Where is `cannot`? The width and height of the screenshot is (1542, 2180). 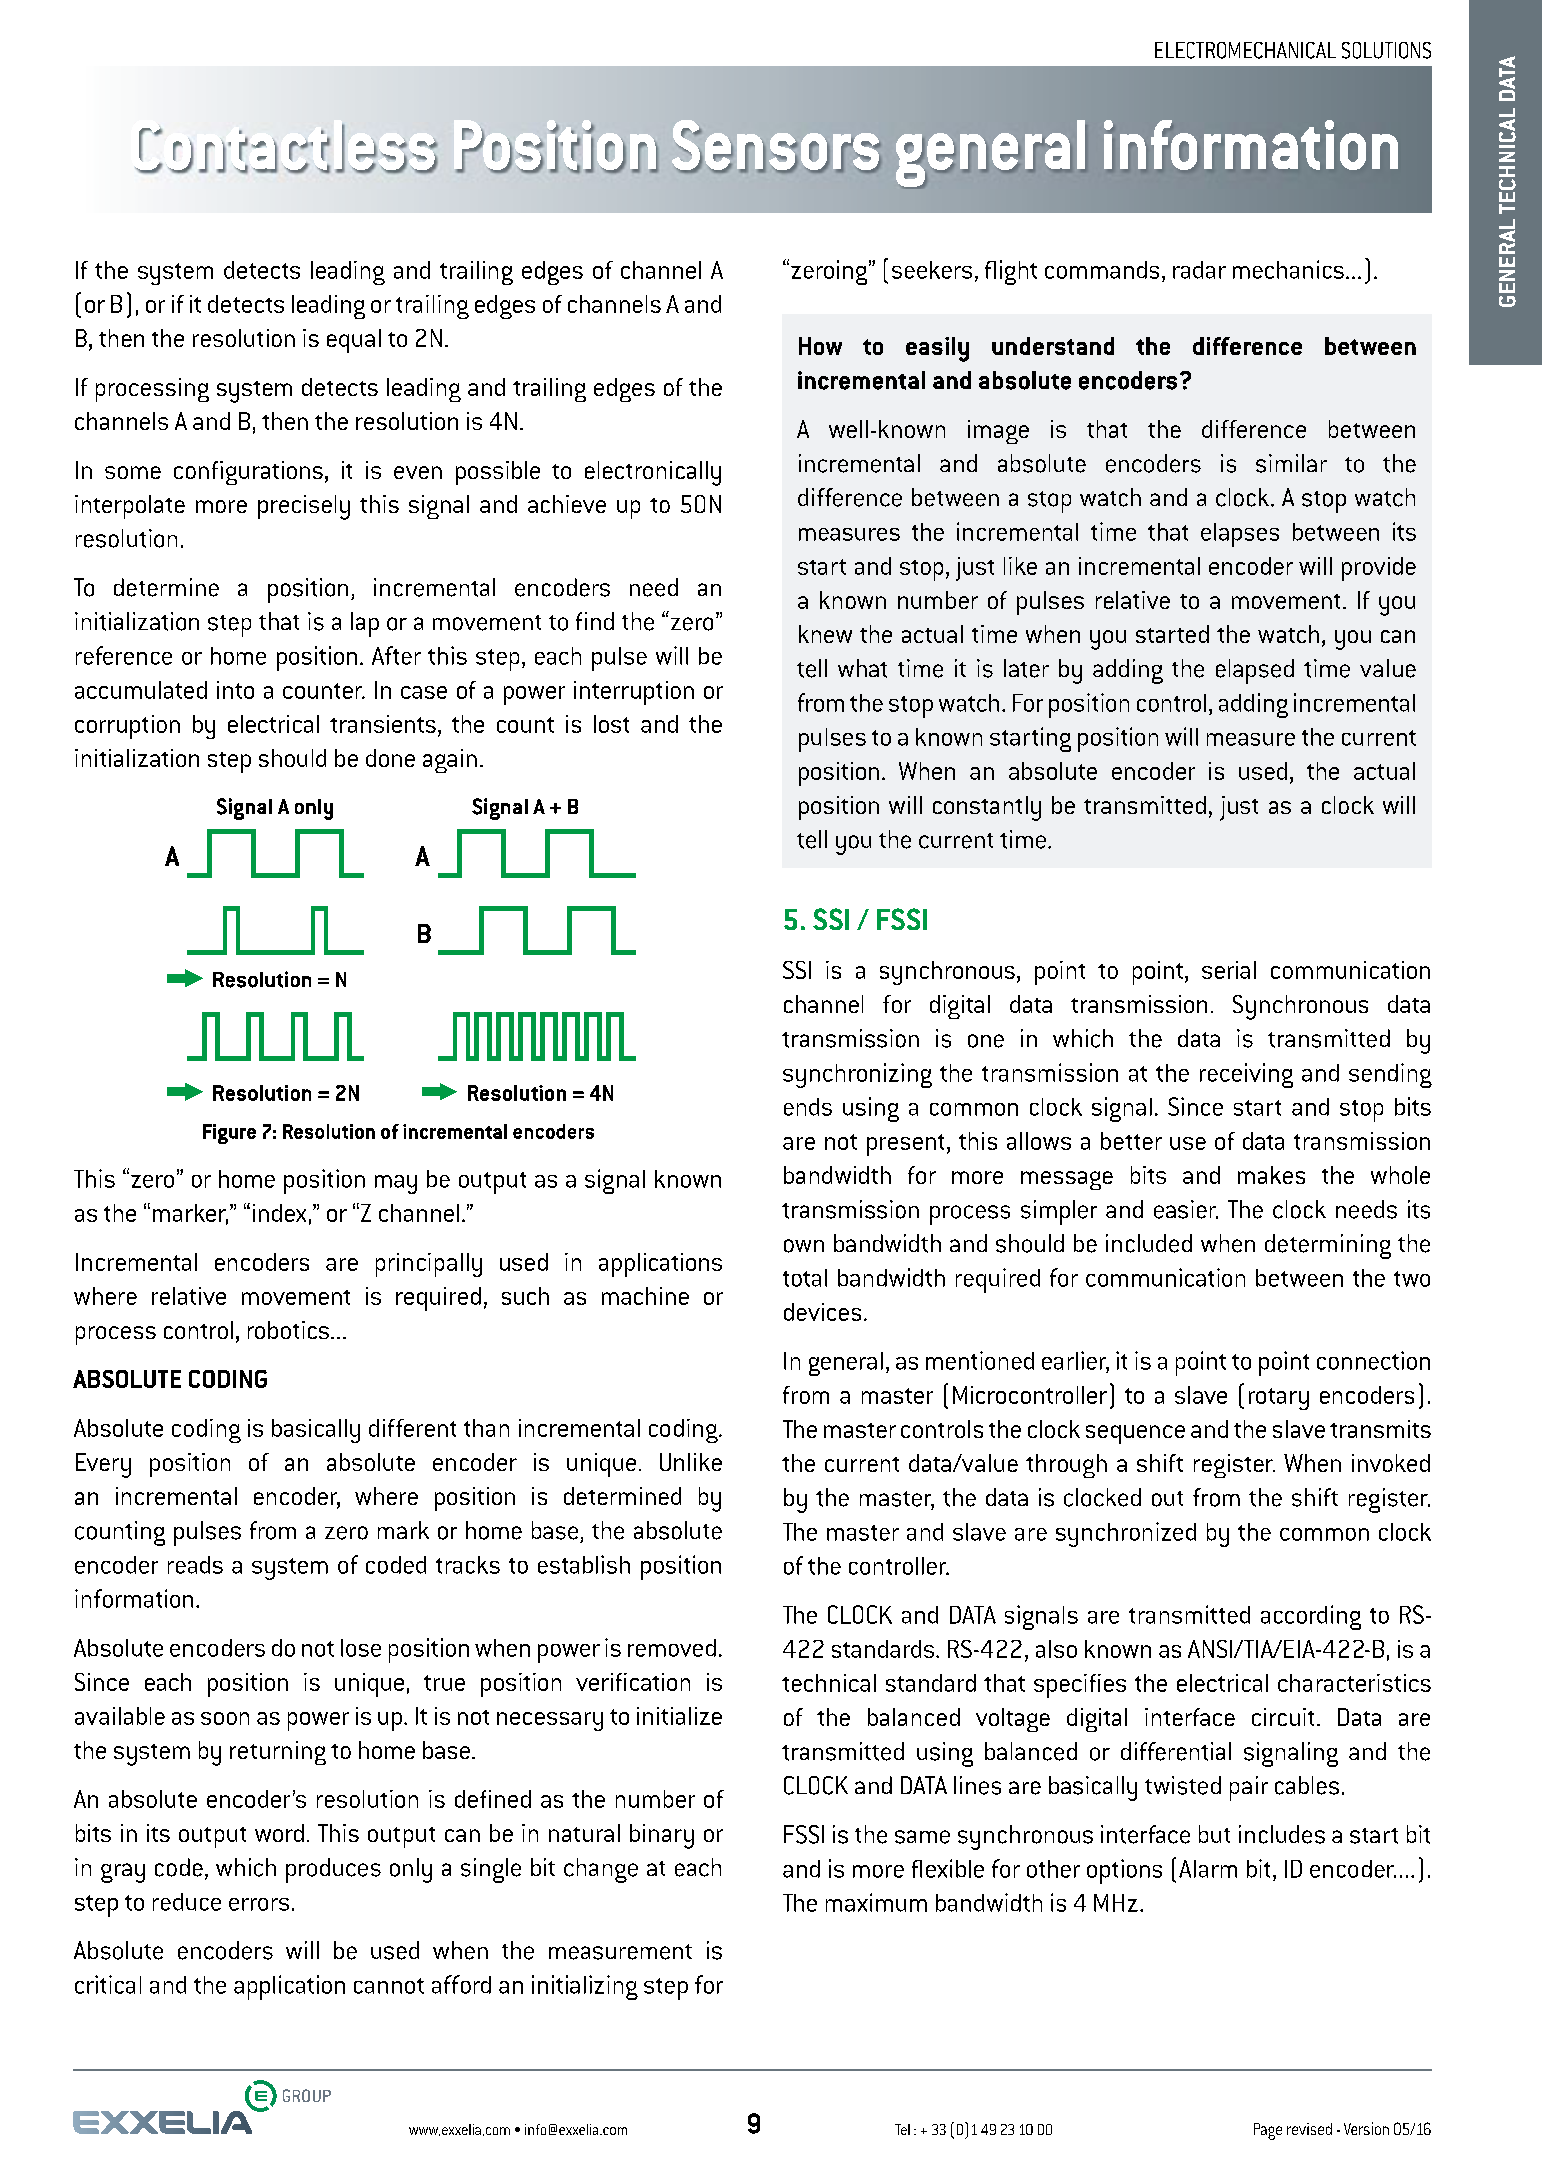
cannot is located at coordinates (389, 1986).
